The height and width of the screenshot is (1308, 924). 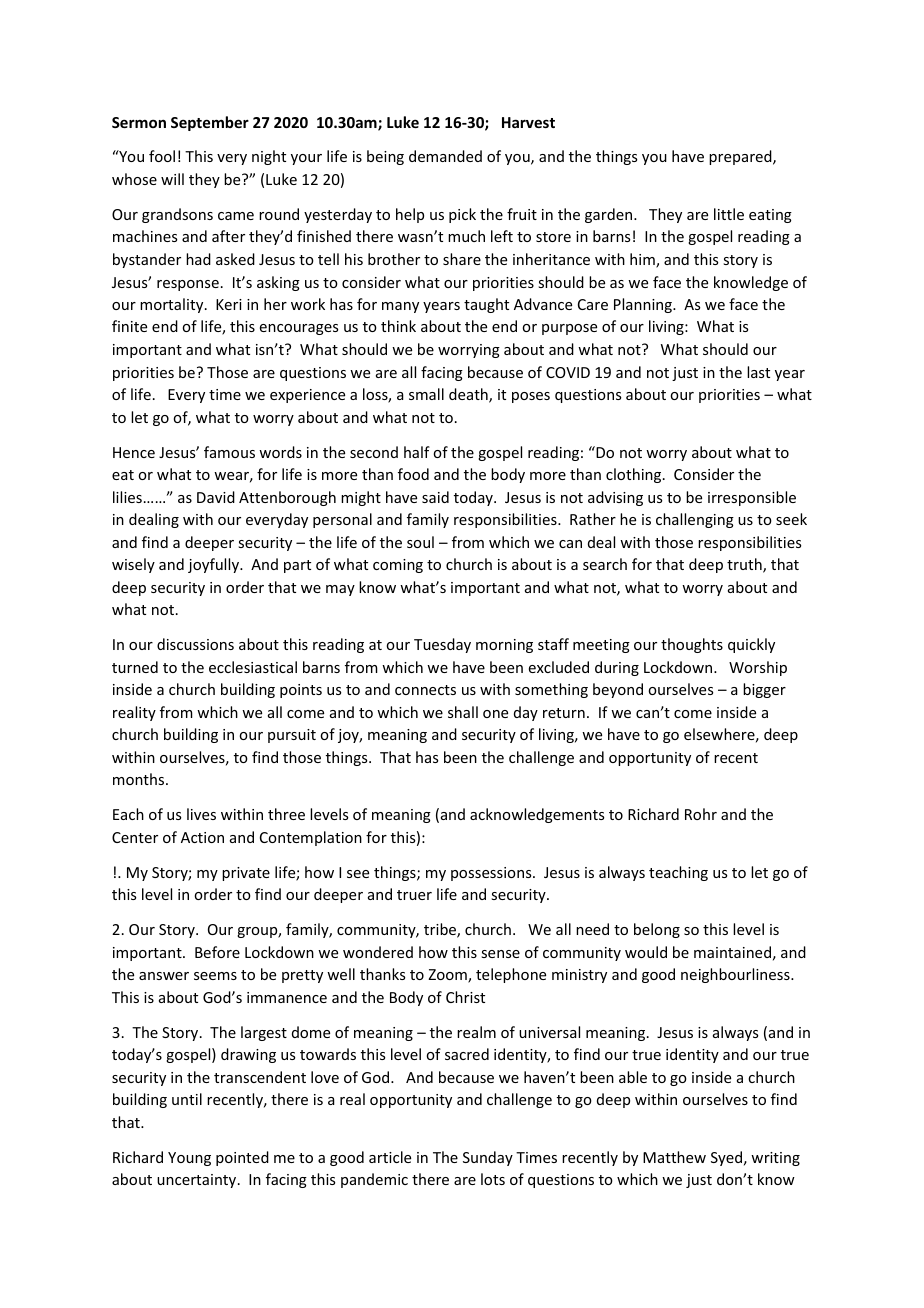 I want to click on thoughts, so click(x=692, y=645).
